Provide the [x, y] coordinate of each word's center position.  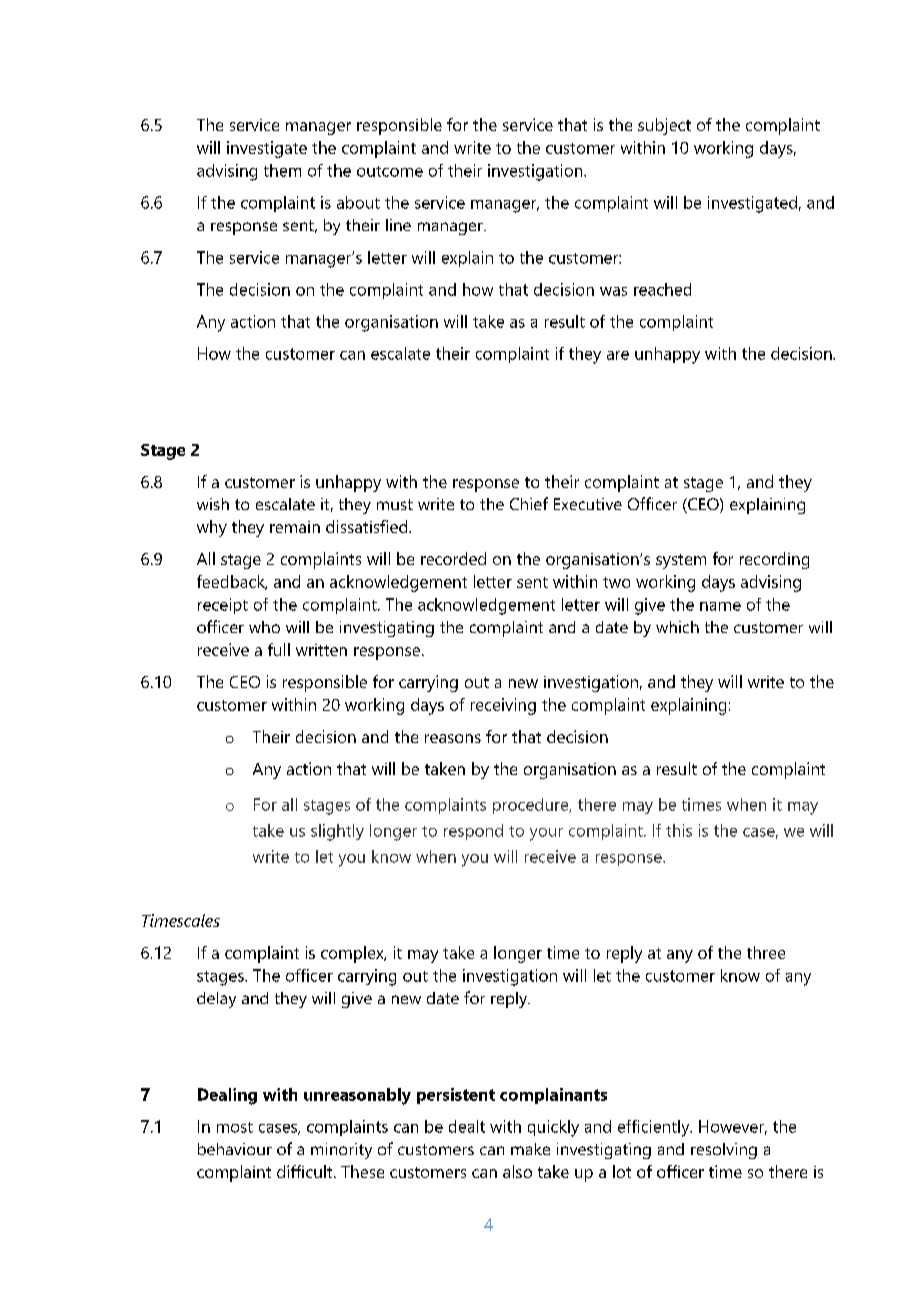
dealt [467, 1126]
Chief [529, 503]
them [282, 170]
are [618, 355]
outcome [390, 171]
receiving [503, 706]
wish [213, 504]
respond [473, 832]
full [279, 649]
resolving [724, 1151]
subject [664, 126]
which [677, 627]
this [679, 830]
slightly [337, 832]
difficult [306, 1171]
